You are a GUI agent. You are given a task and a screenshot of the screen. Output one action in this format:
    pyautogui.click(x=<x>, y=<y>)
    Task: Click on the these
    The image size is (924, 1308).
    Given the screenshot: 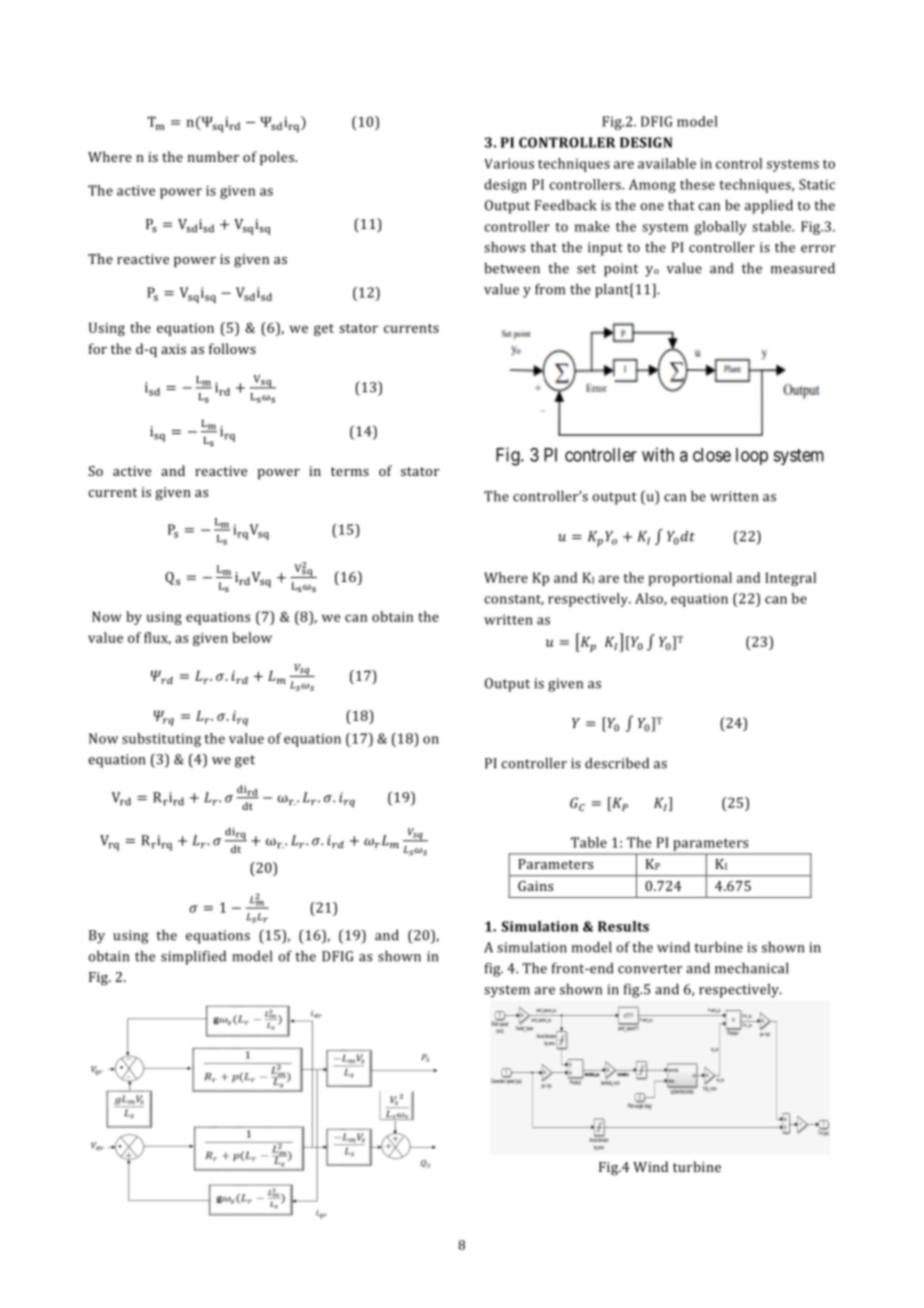 What is the action you would take?
    pyautogui.click(x=697, y=184)
